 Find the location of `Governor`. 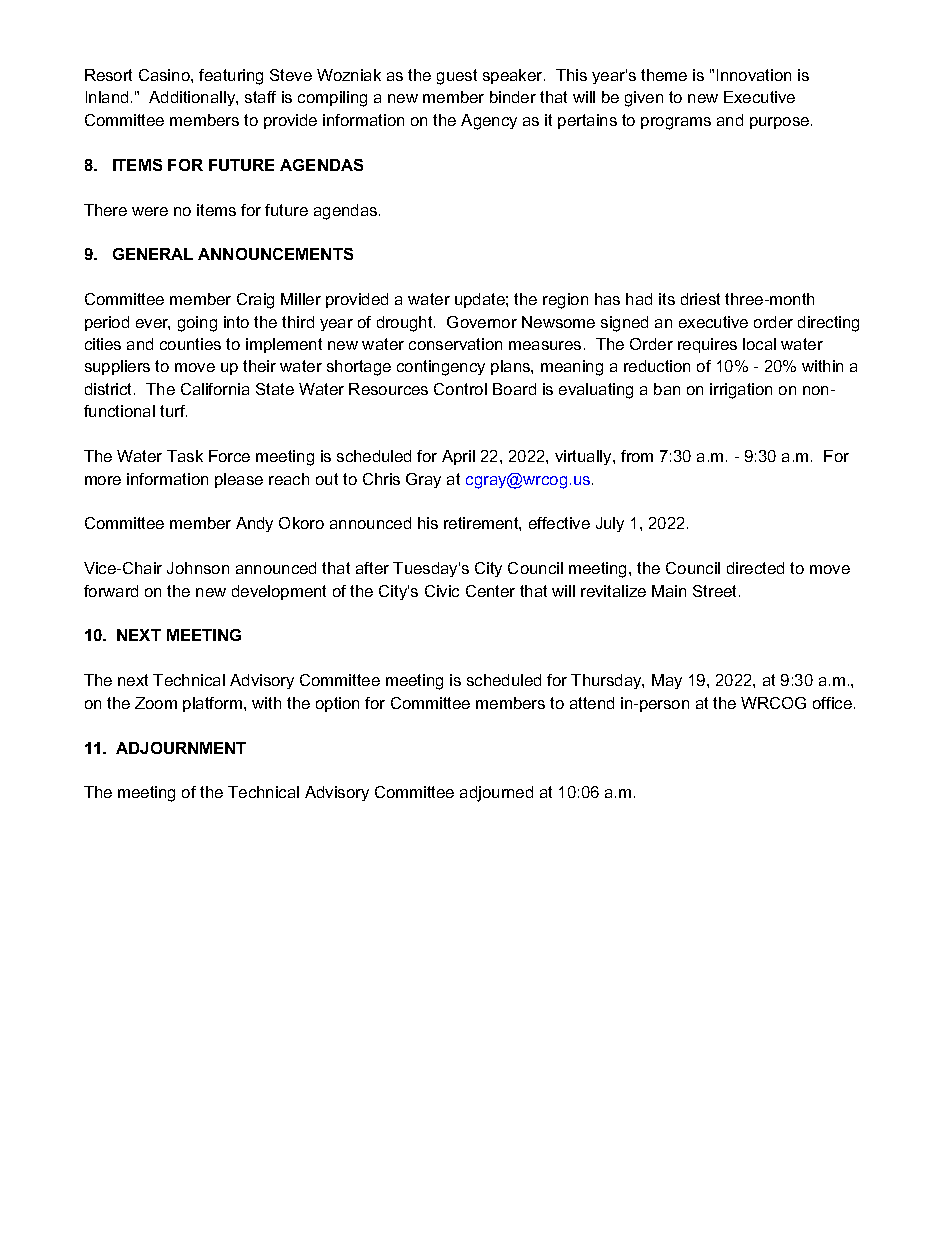

Governor is located at coordinates (482, 322).
